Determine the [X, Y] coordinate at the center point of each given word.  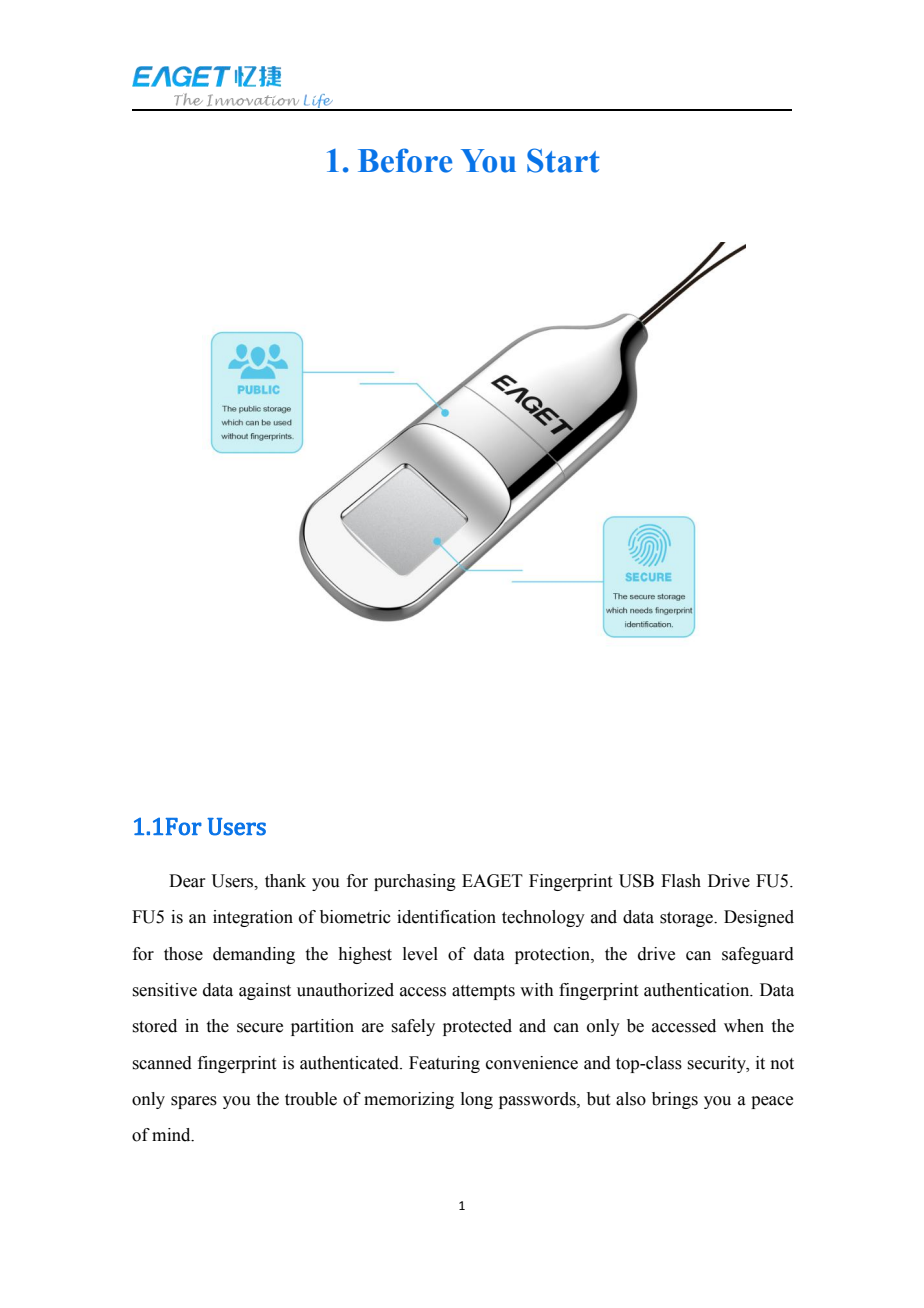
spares [194, 1102]
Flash [681, 881]
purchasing [415, 882]
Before [405, 160]
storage [687, 919]
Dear [187, 881]
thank [285, 881]
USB [636, 881]
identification [446, 917]
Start [563, 160]
